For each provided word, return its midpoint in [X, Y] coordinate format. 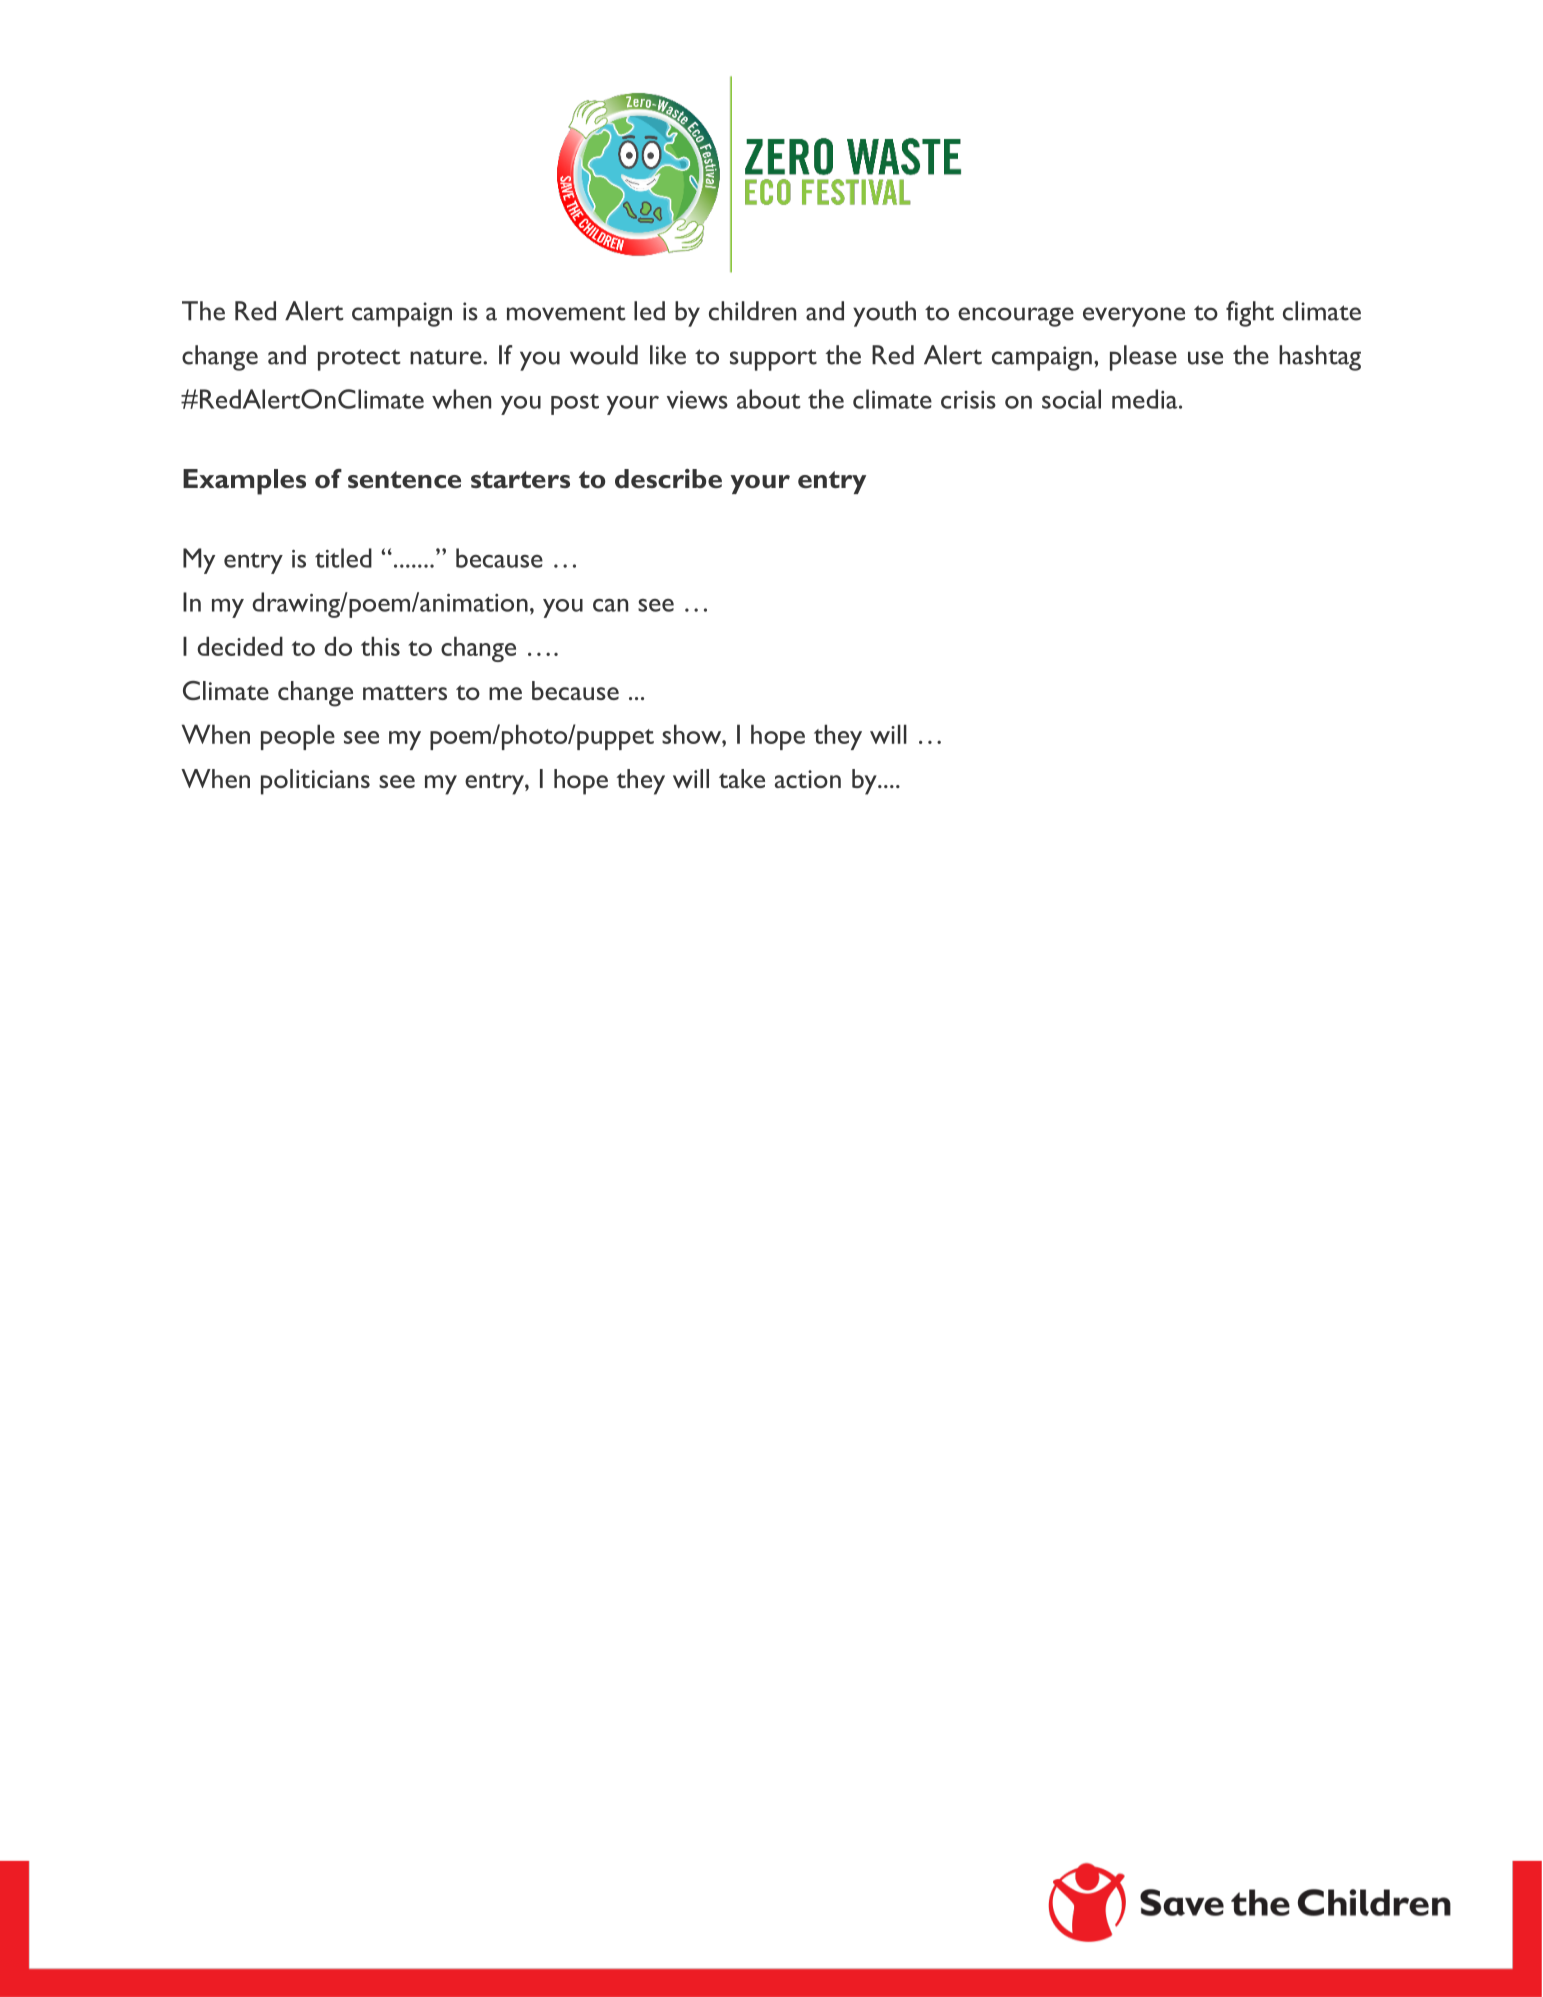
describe [668, 478]
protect [359, 360]
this [380, 646]
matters [405, 692]
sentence [404, 479]
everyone [1134, 317]
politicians [315, 782]
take [742, 778]
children [752, 311]
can [610, 605]
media [1146, 399]
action [808, 779]
